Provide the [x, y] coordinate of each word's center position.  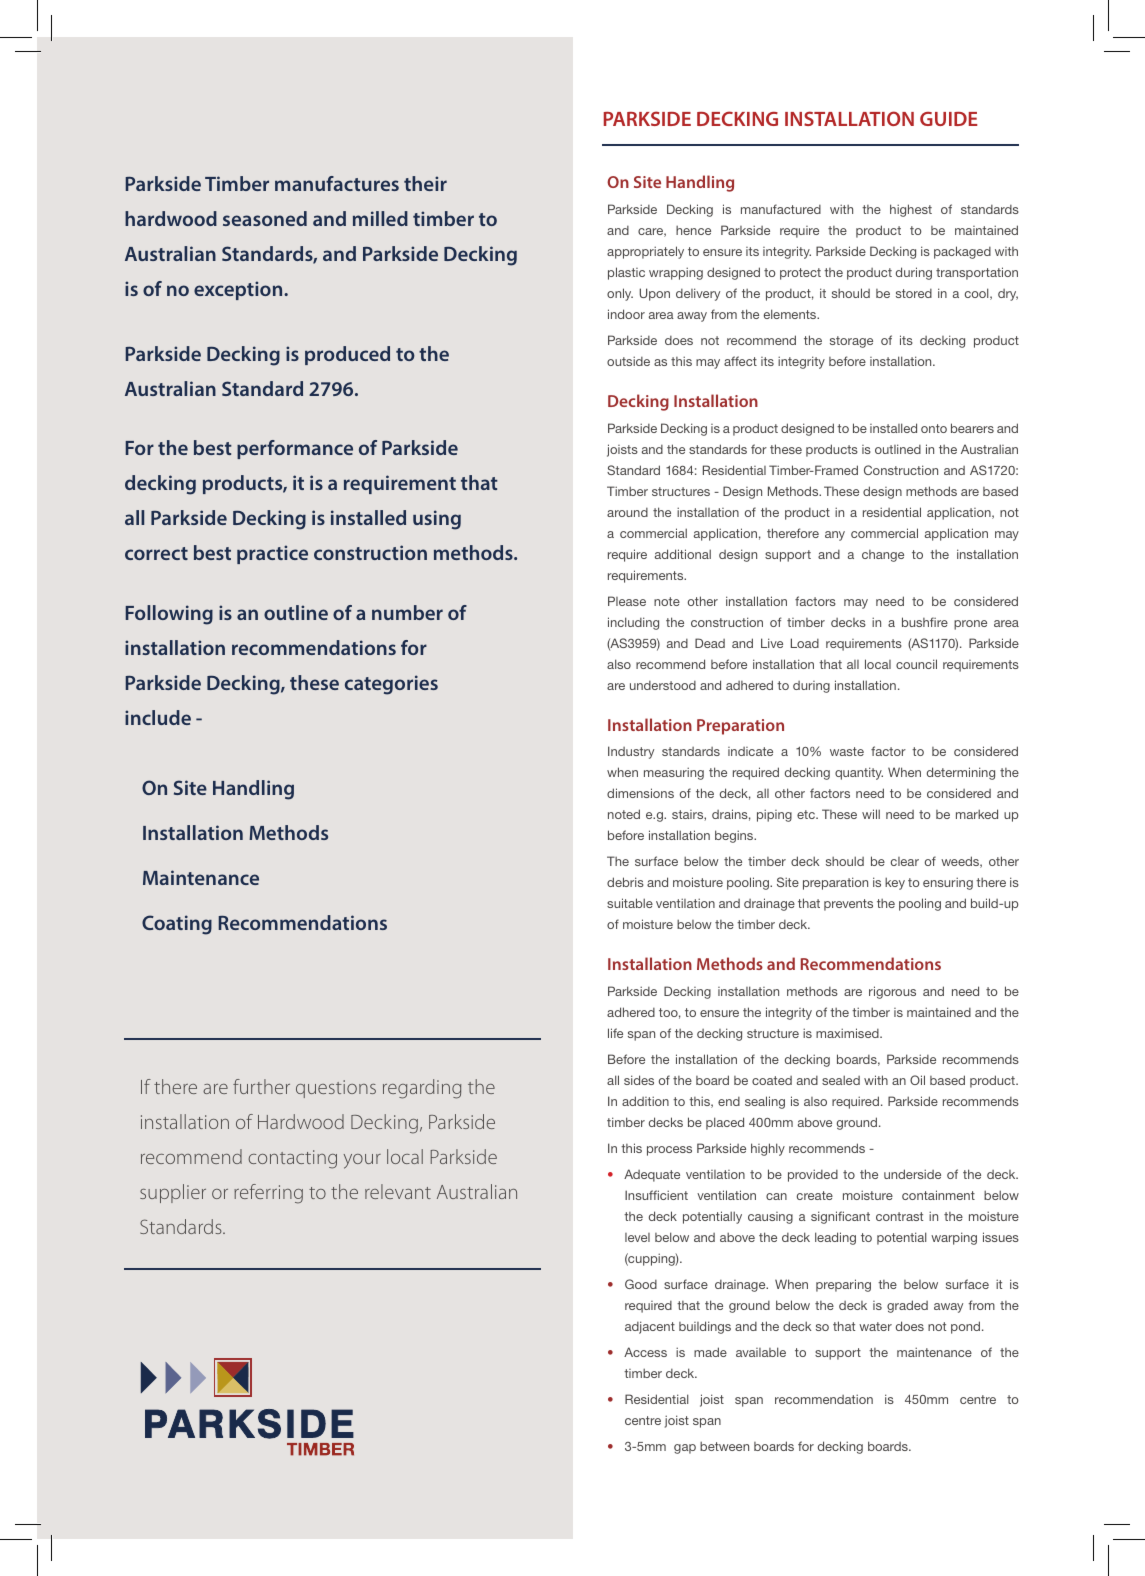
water [875, 1326]
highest [911, 210]
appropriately [645, 252]
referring [268, 1194]
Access [645, 1352]
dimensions [640, 793]
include [158, 717]
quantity [859, 773]
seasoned [265, 218]
